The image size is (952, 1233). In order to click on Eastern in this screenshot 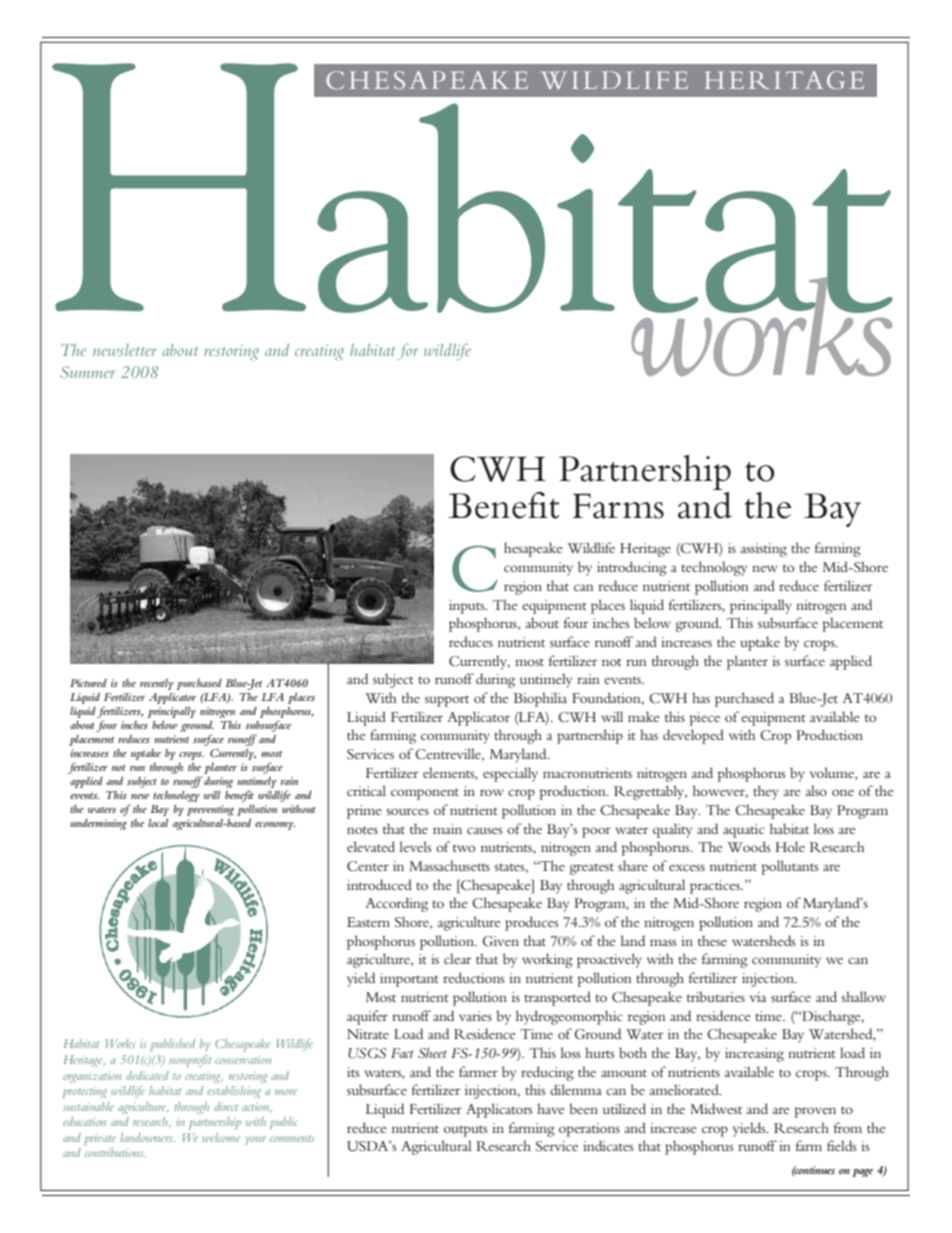, I will do `click(368, 922)`.
